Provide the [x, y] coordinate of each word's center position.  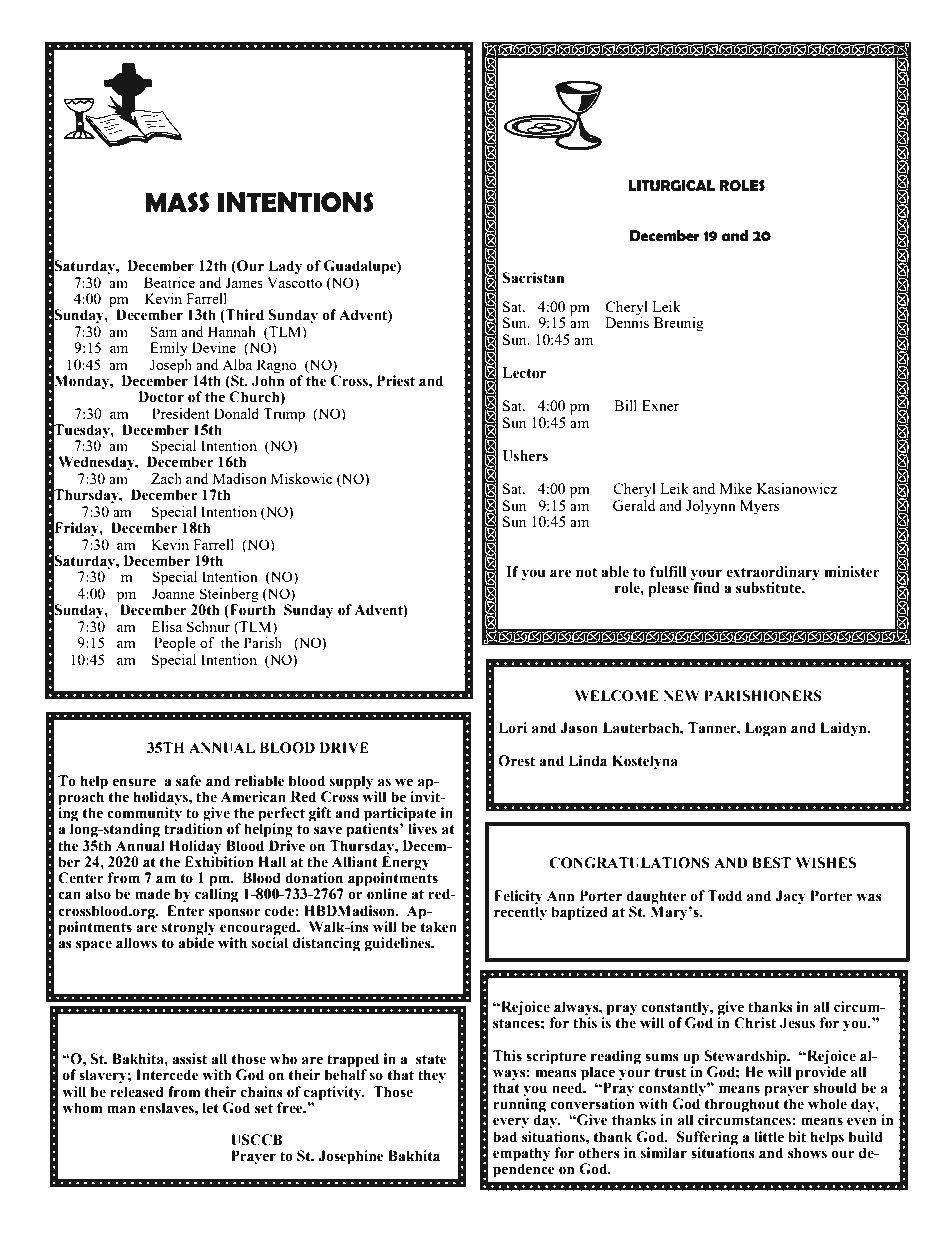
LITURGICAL [671, 186]
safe [189, 781]
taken [437, 926]
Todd [724, 896]
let [210, 1108]
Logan [766, 729]
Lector [524, 373]
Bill [625, 405]
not [586, 572]
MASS [177, 202]
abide [196, 942]
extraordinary [773, 574]
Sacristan [533, 278]
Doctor [161, 397]
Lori [512, 728]
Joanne [173, 593]
